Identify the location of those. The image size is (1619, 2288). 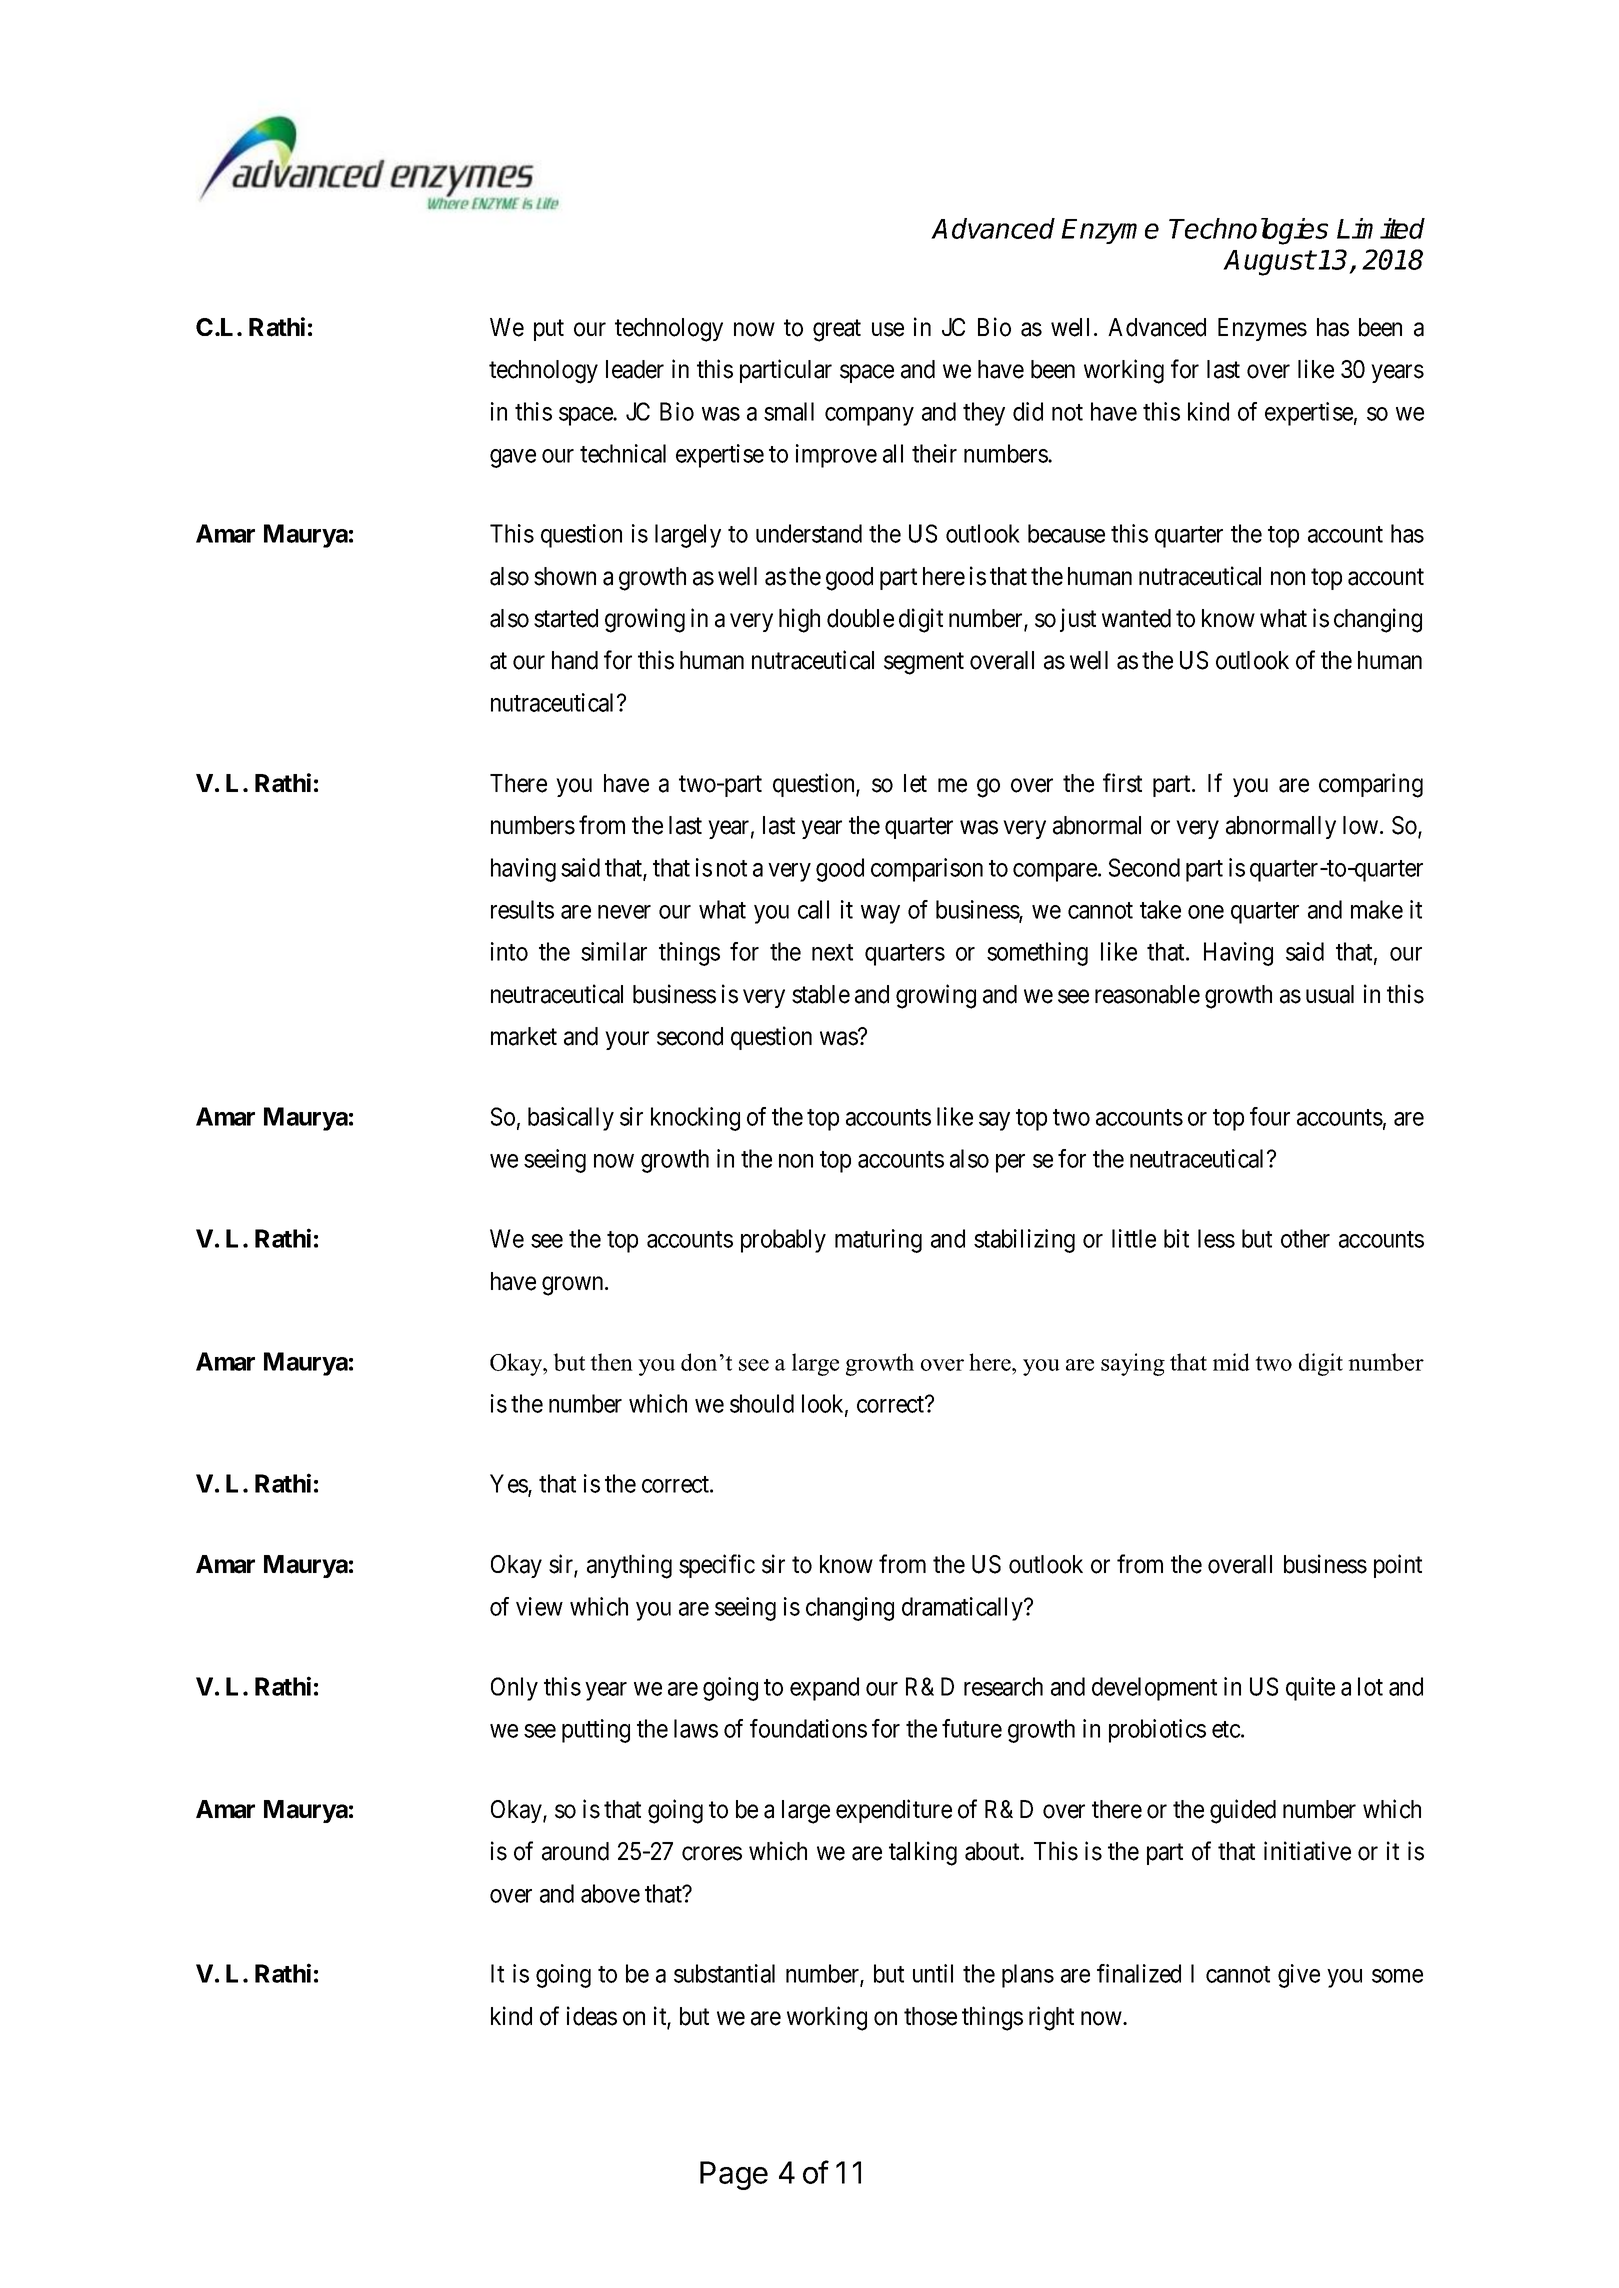
(930, 2016).
